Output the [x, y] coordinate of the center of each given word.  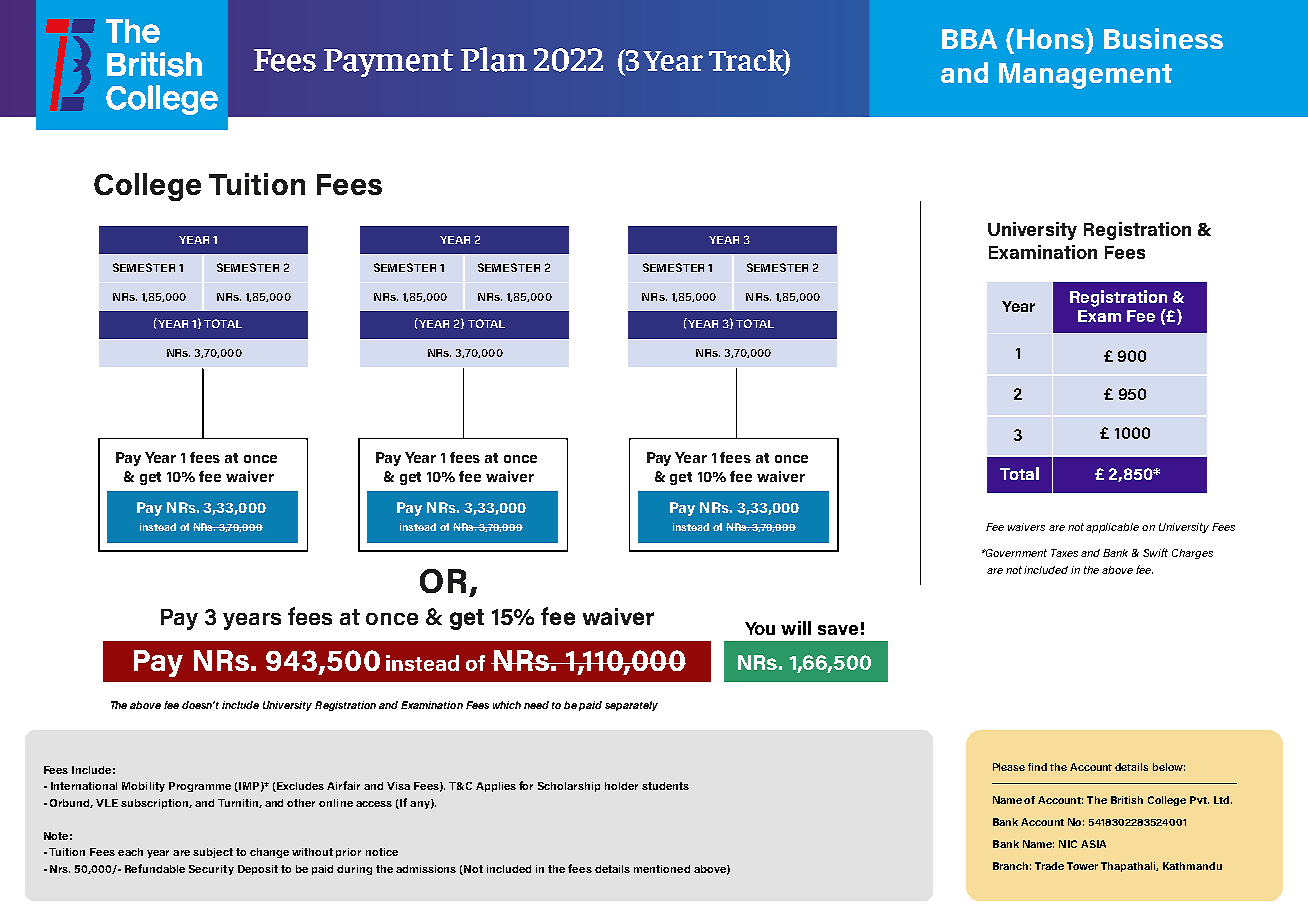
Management [1085, 76]
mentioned [662, 869]
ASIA [1093, 844]
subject [213, 853]
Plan [494, 59]
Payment [388, 63]
